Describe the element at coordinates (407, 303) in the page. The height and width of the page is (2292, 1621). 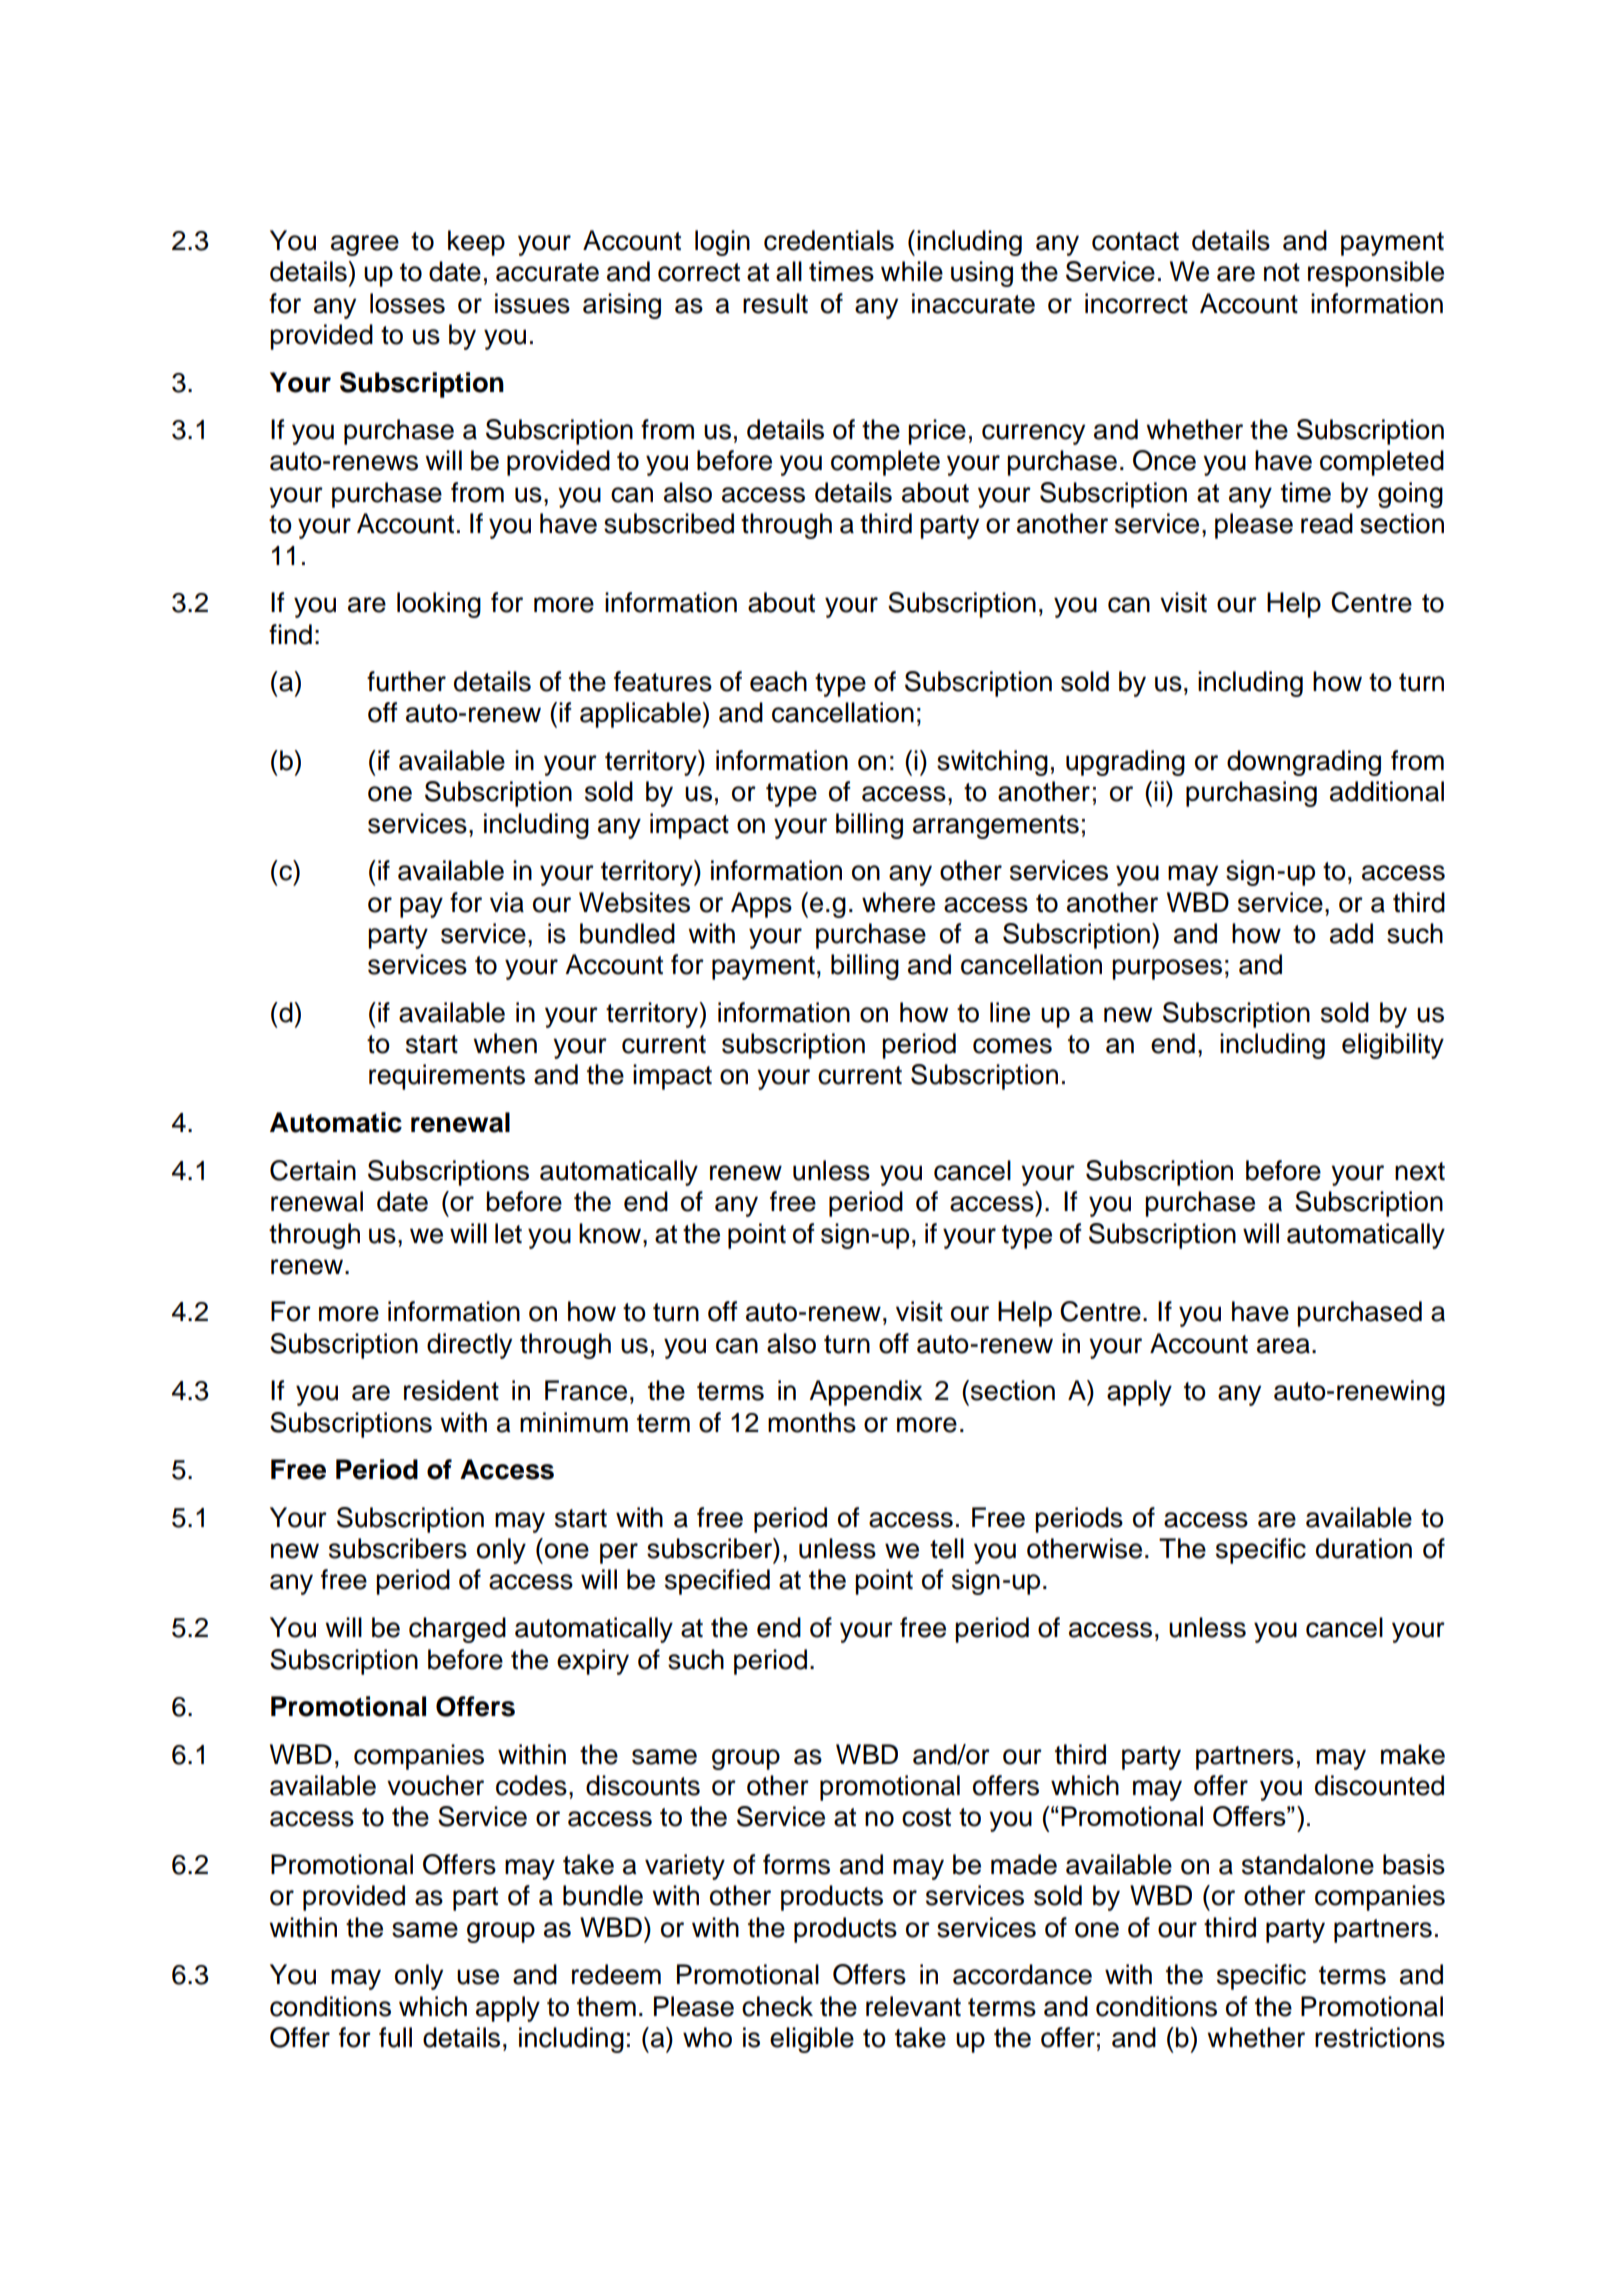
I see `losses` at that location.
